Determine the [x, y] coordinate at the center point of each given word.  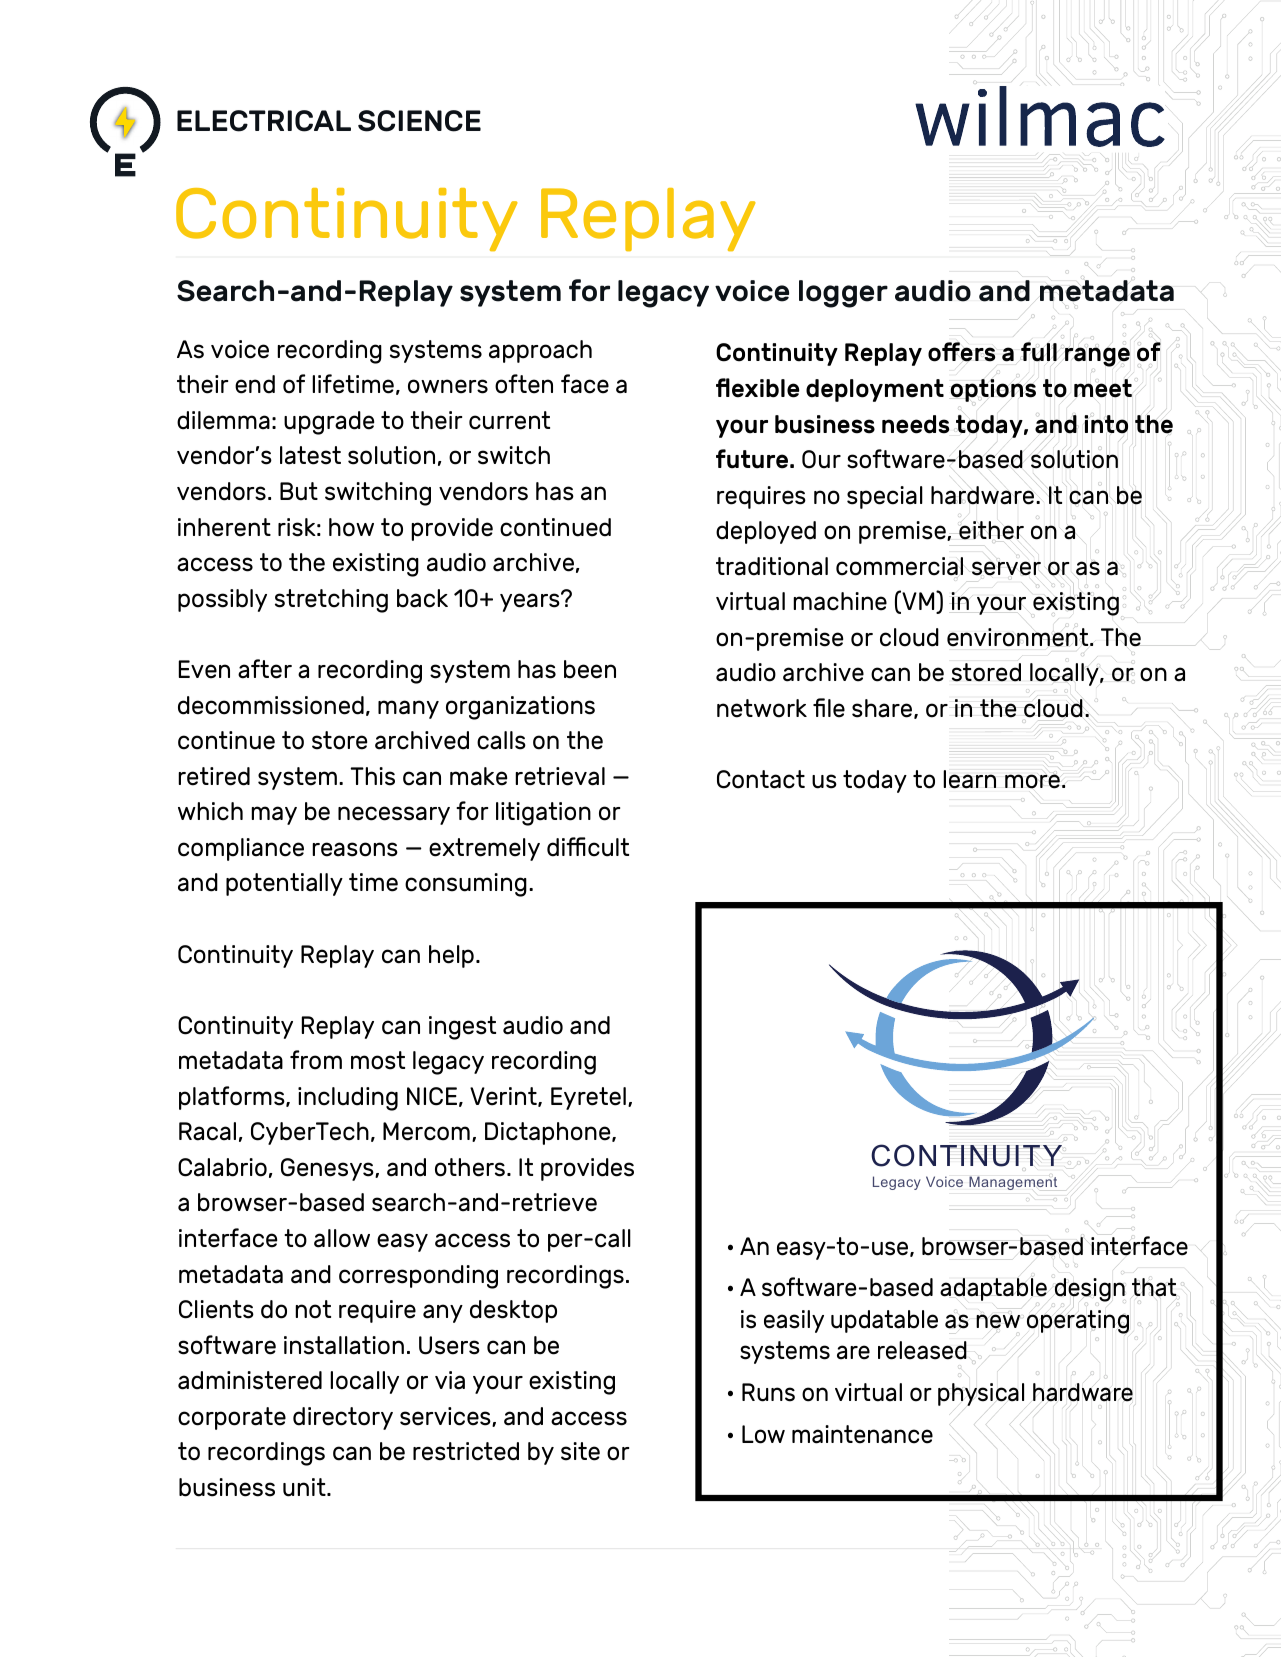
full [1039, 352]
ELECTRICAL [264, 121]
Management [1013, 1183]
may [274, 815]
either [991, 530]
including [348, 1099]
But [299, 491]
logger [843, 294]
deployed [766, 532]
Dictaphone [549, 1133]
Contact [761, 779]
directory [343, 1418]
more [1032, 781]
